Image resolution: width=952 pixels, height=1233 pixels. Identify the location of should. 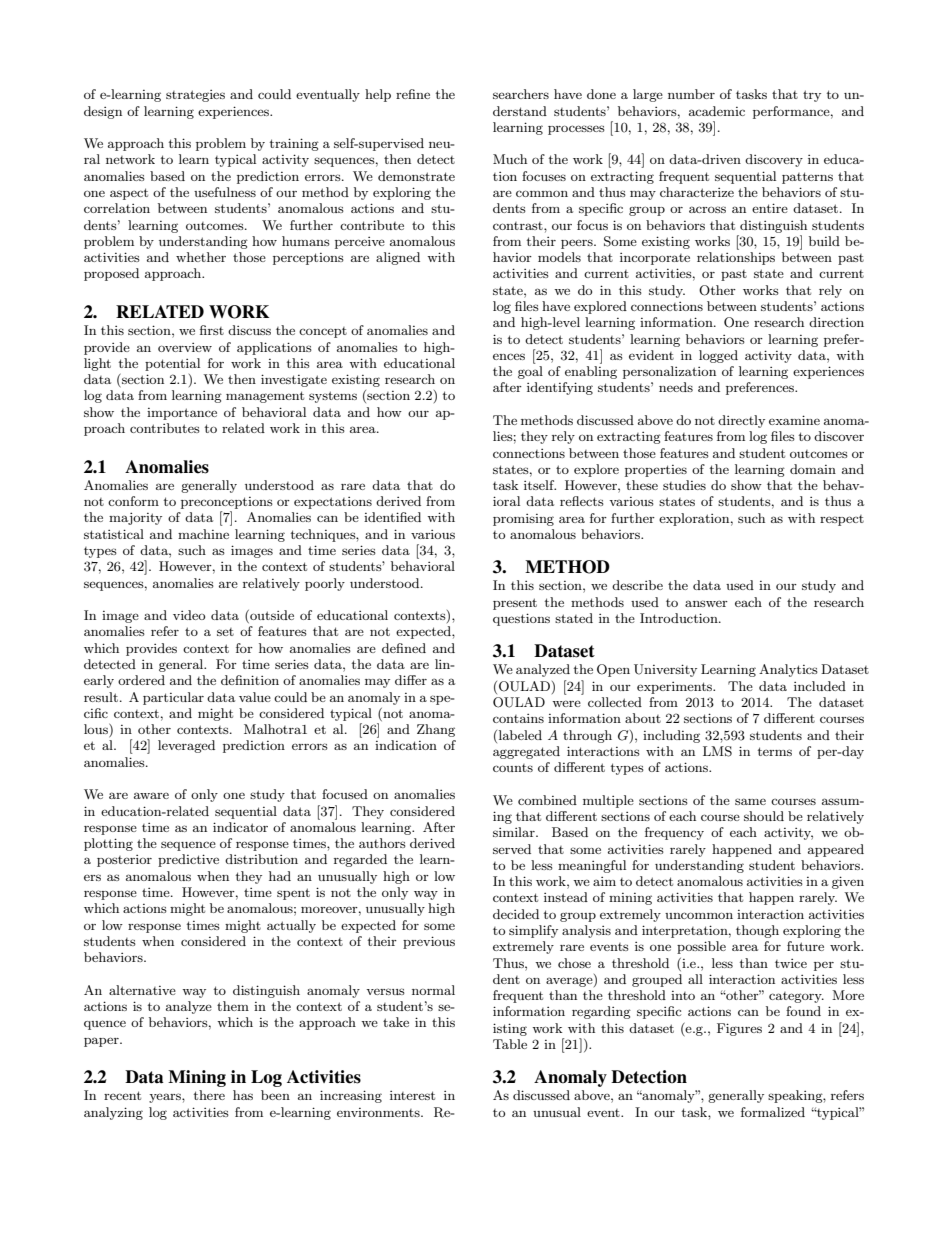
(764, 816).
